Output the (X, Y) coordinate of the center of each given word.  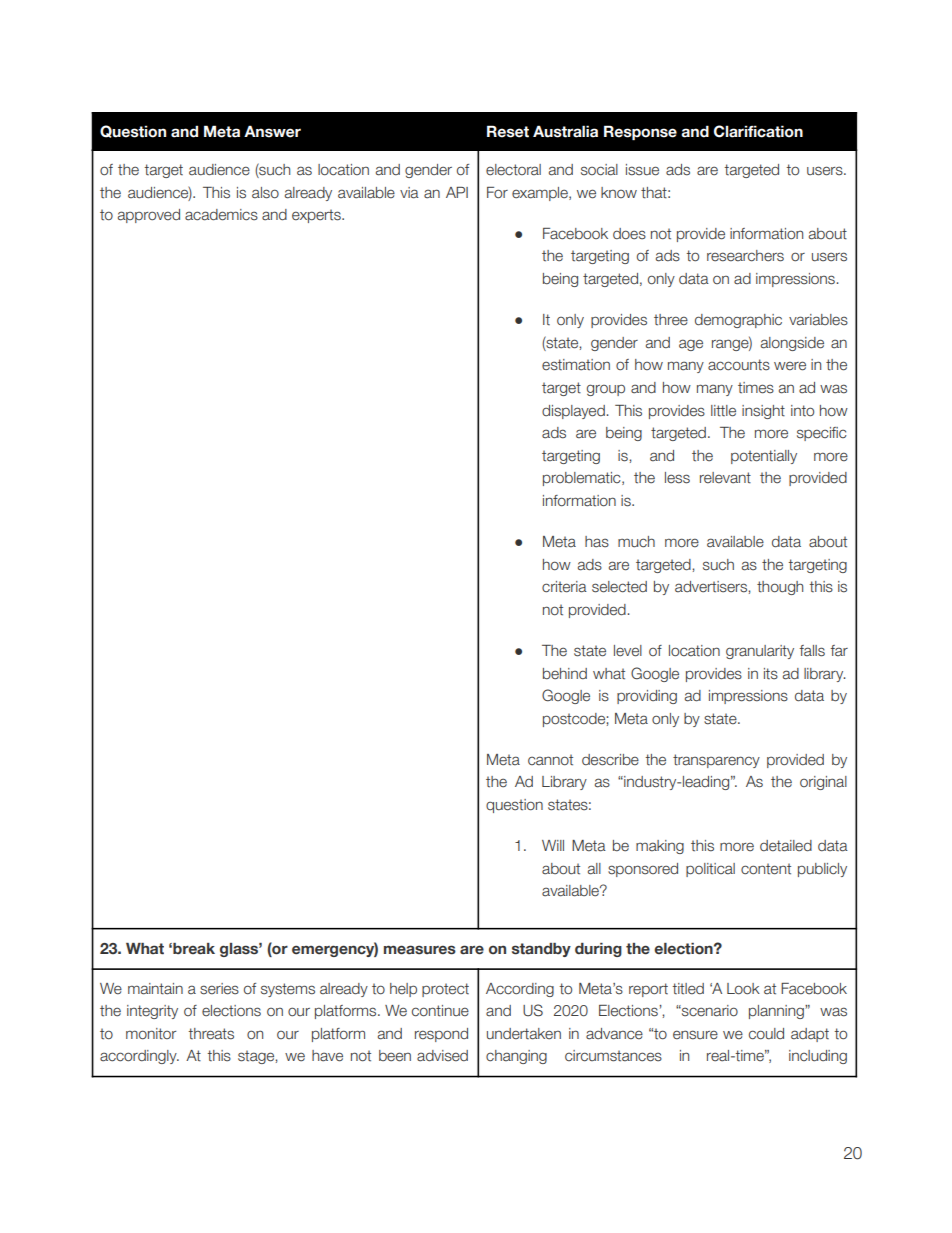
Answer (272, 131)
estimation (576, 365)
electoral (513, 170)
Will (553, 845)
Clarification (758, 131)
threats (211, 1034)
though (780, 588)
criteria (564, 587)
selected (619, 587)
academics (221, 215)
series (219, 989)
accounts (739, 365)
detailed (786, 846)
